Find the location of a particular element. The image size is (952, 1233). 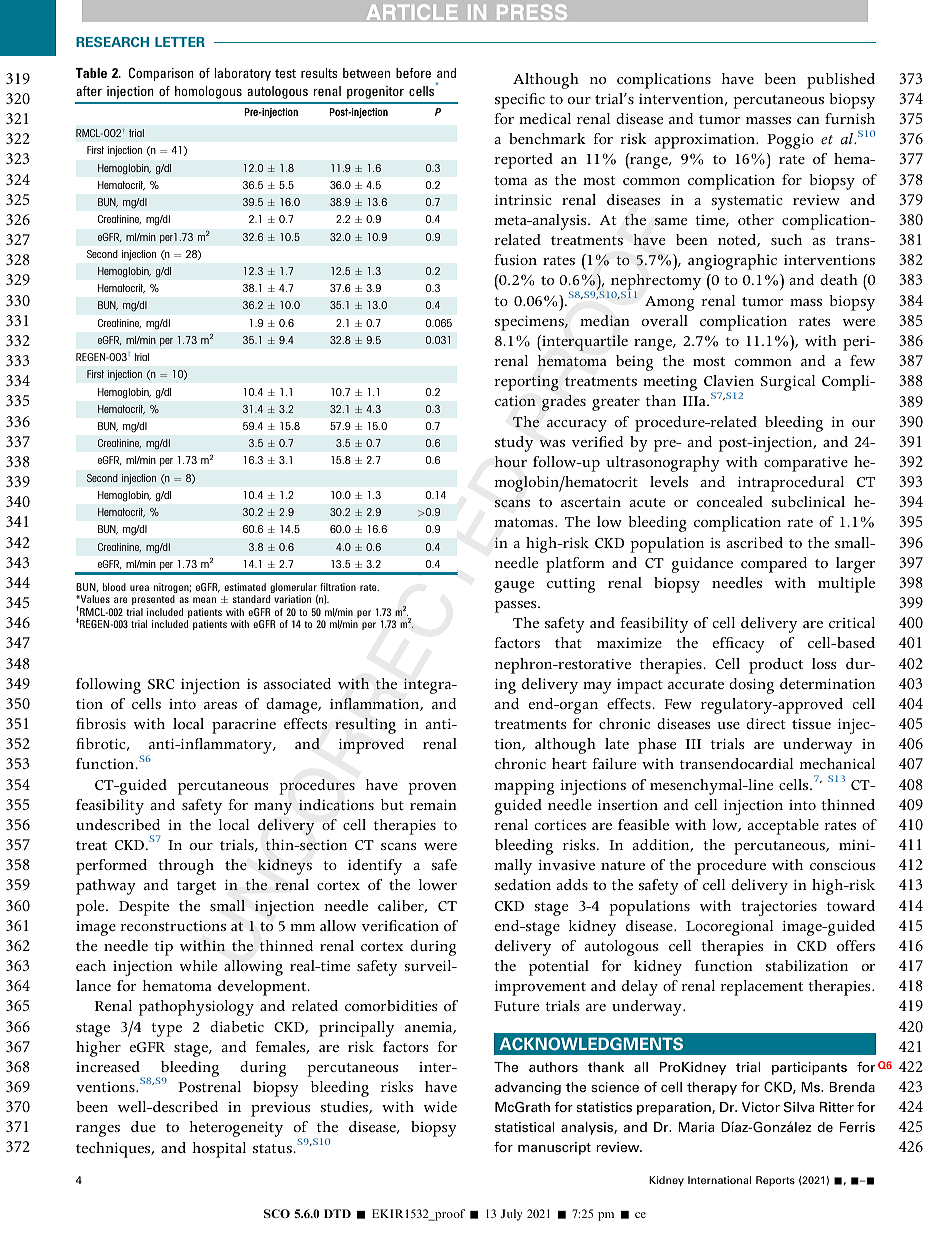

published is located at coordinates (841, 81).
